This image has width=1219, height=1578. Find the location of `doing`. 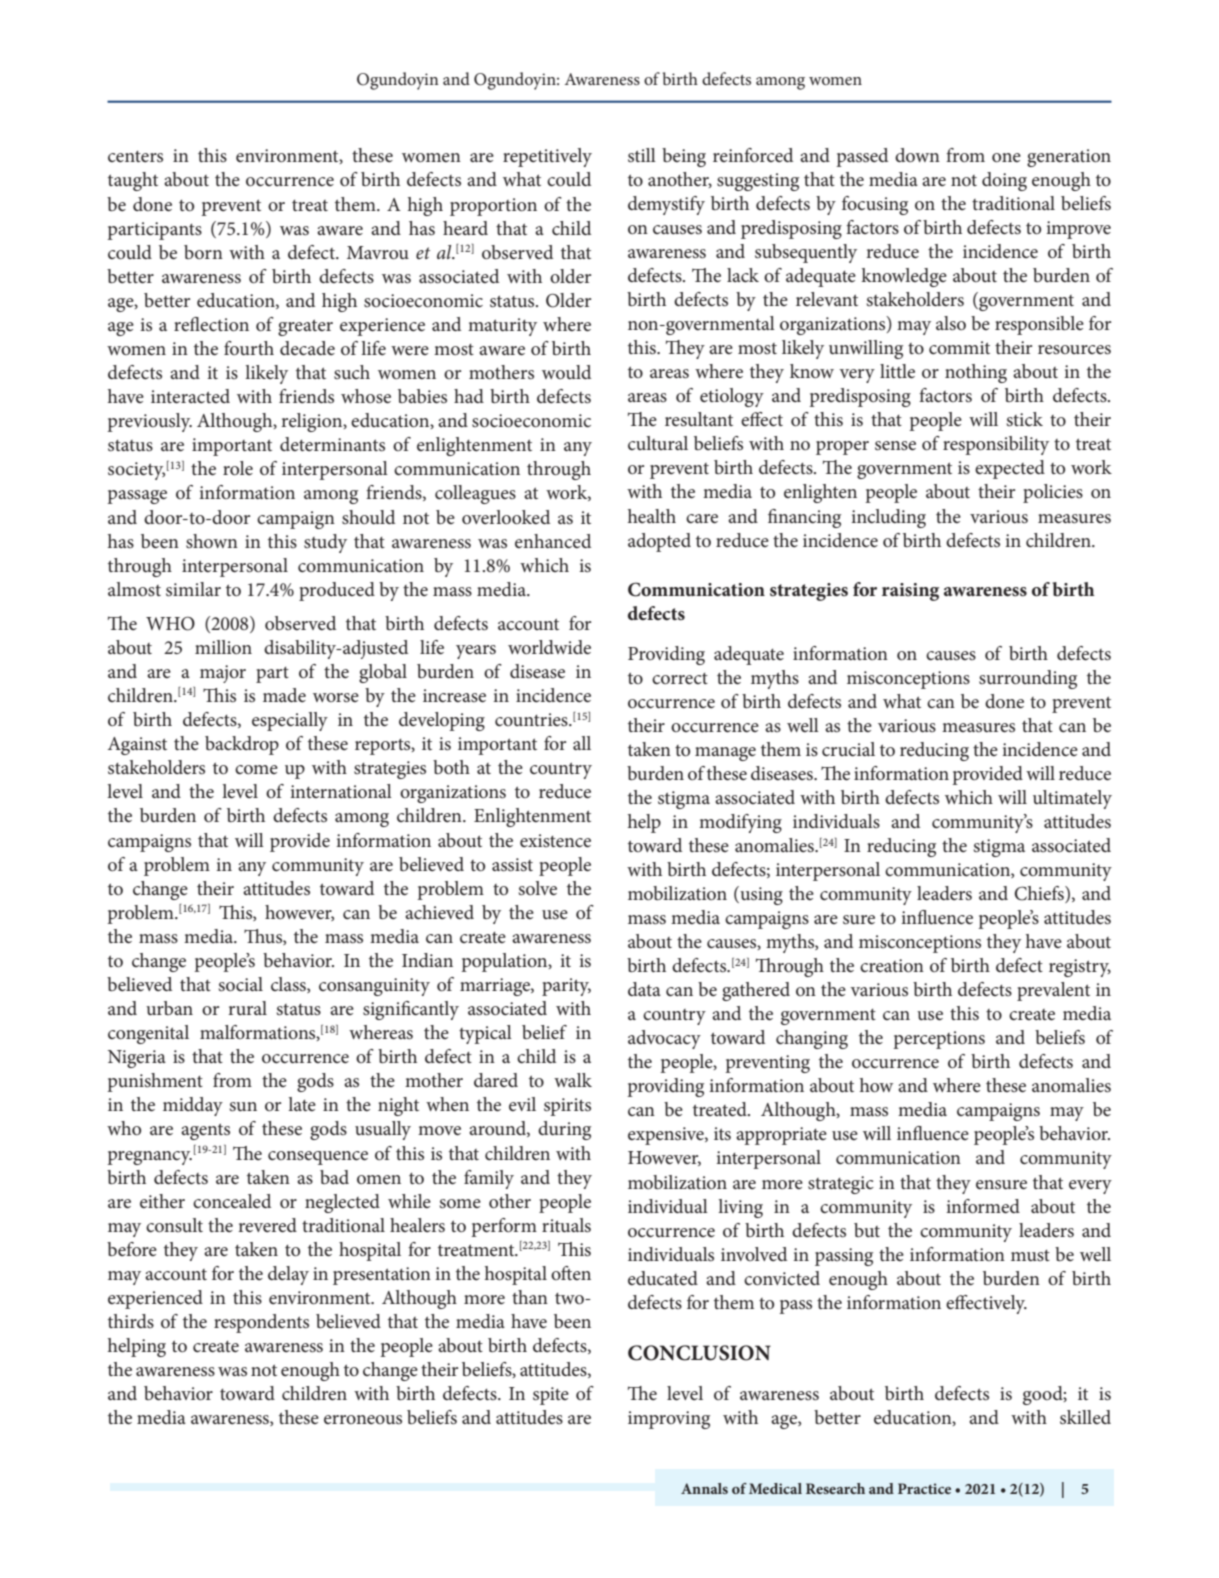

doing is located at coordinates (1004, 181).
